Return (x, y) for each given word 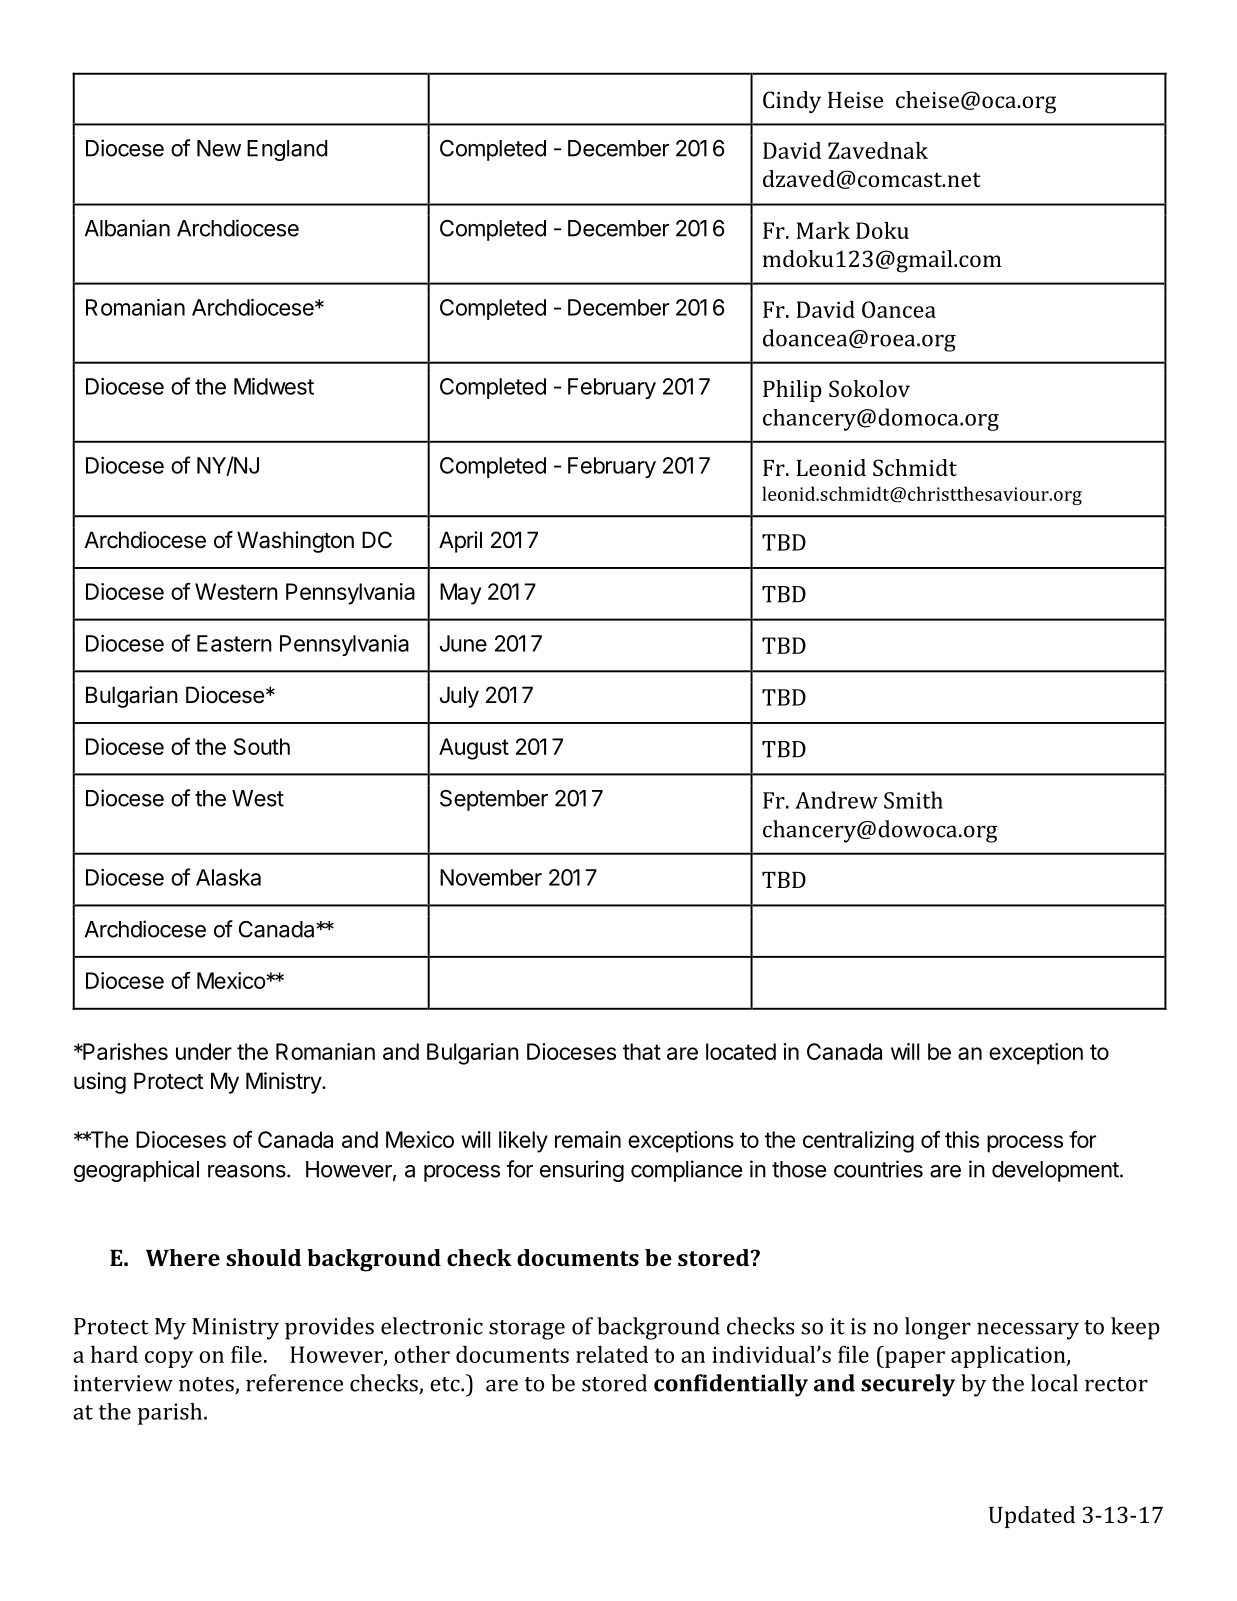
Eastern (234, 643)
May (460, 594)
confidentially (731, 1385)
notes (207, 1385)
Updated (1032, 1517)
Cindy (792, 102)
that (642, 1051)
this (962, 1139)
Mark (823, 230)
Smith (913, 800)
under (204, 1051)
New (219, 148)
